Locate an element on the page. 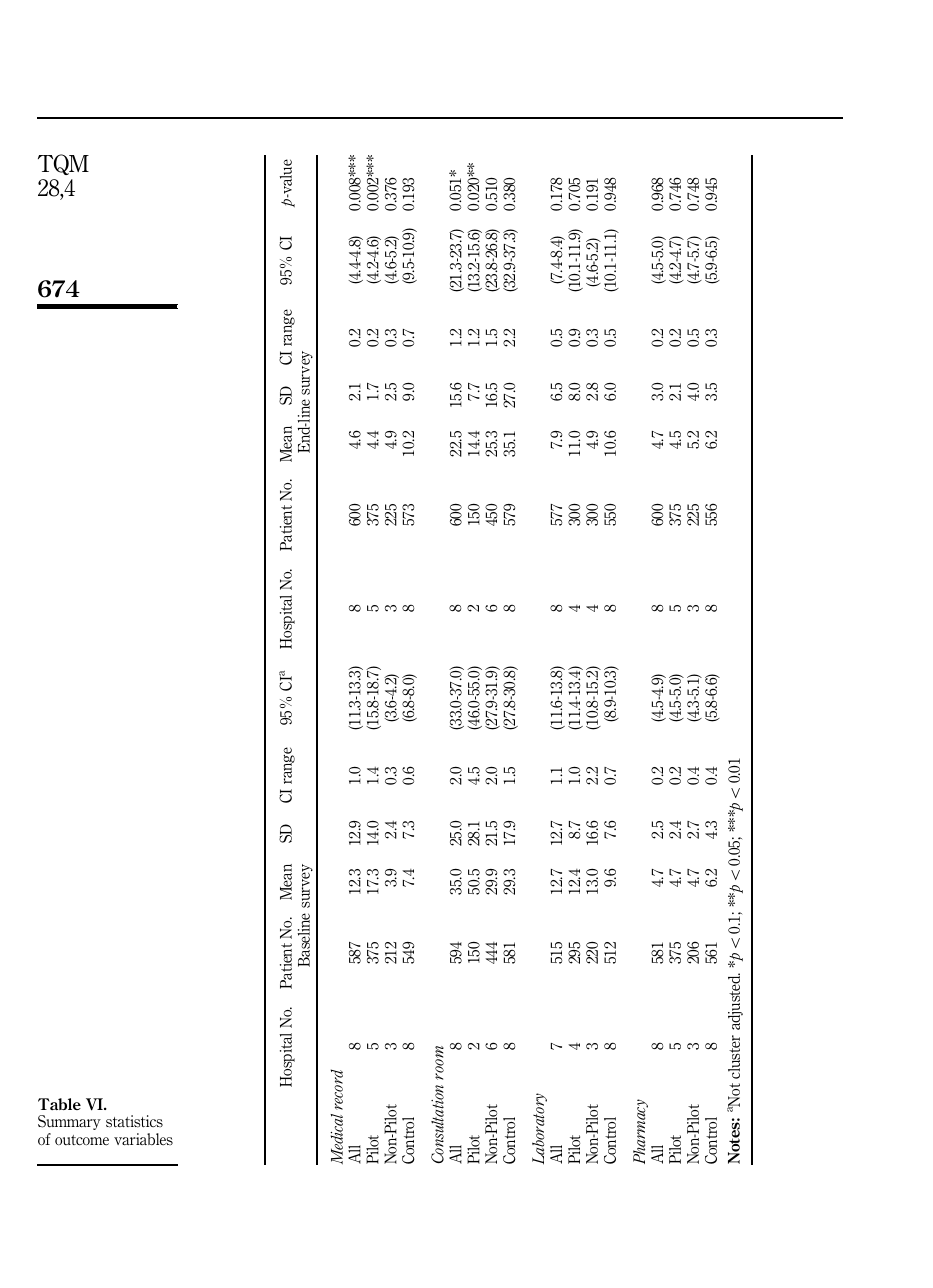 The image size is (933, 1288). outcome is located at coordinates (82, 1140).
